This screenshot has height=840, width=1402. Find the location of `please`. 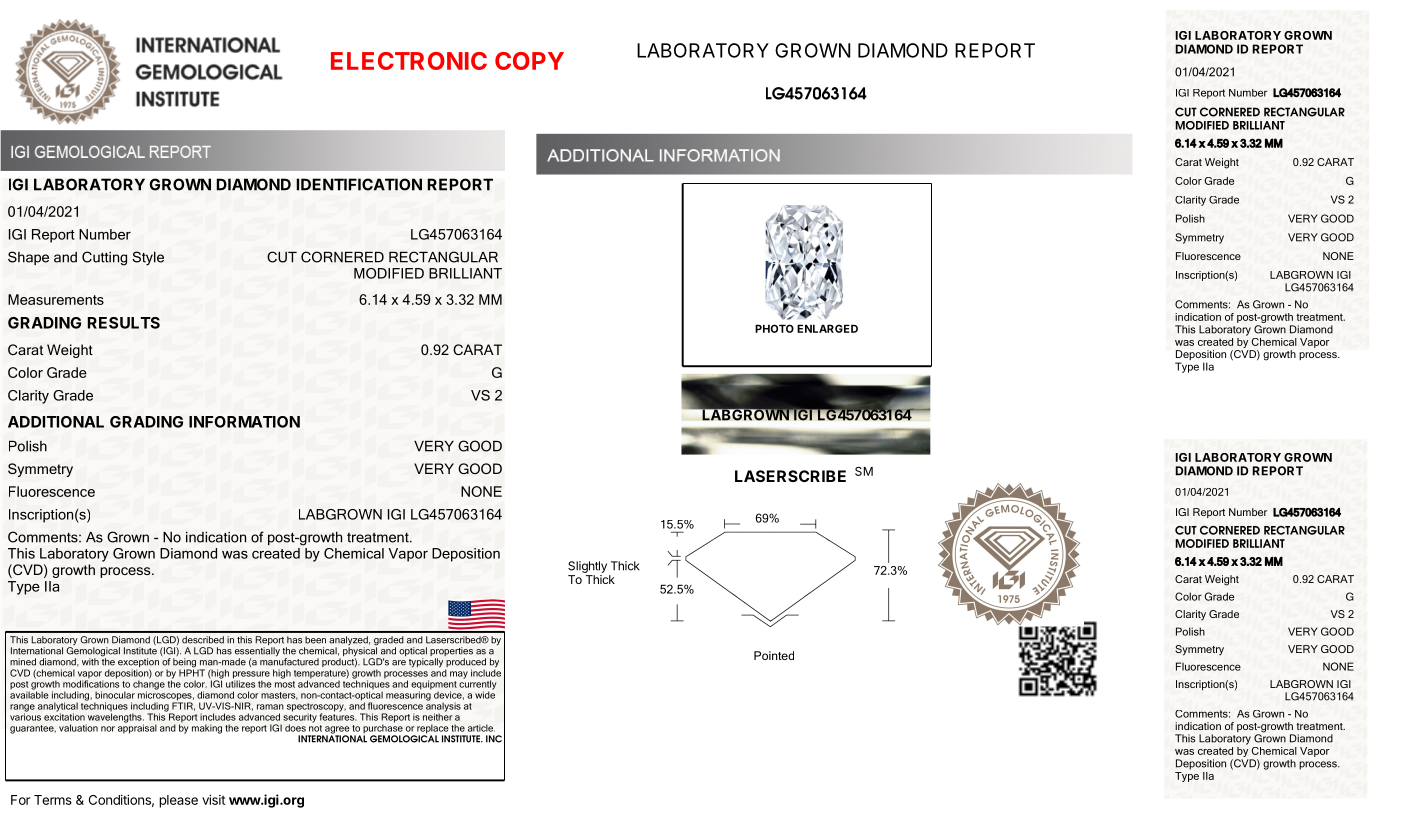

please is located at coordinates (178, 801).
